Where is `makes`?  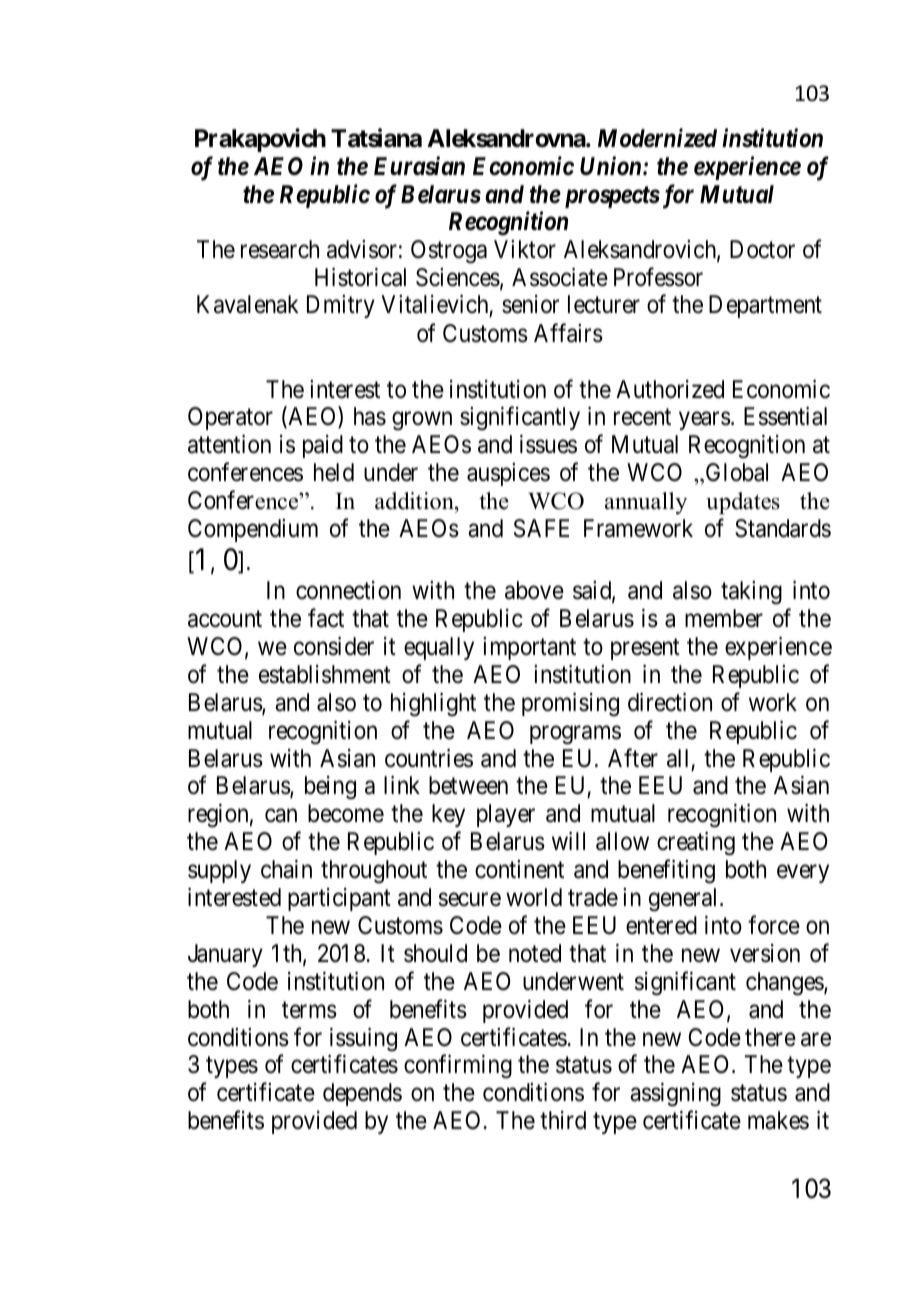 makes is located at coordinates (778, 1120).
